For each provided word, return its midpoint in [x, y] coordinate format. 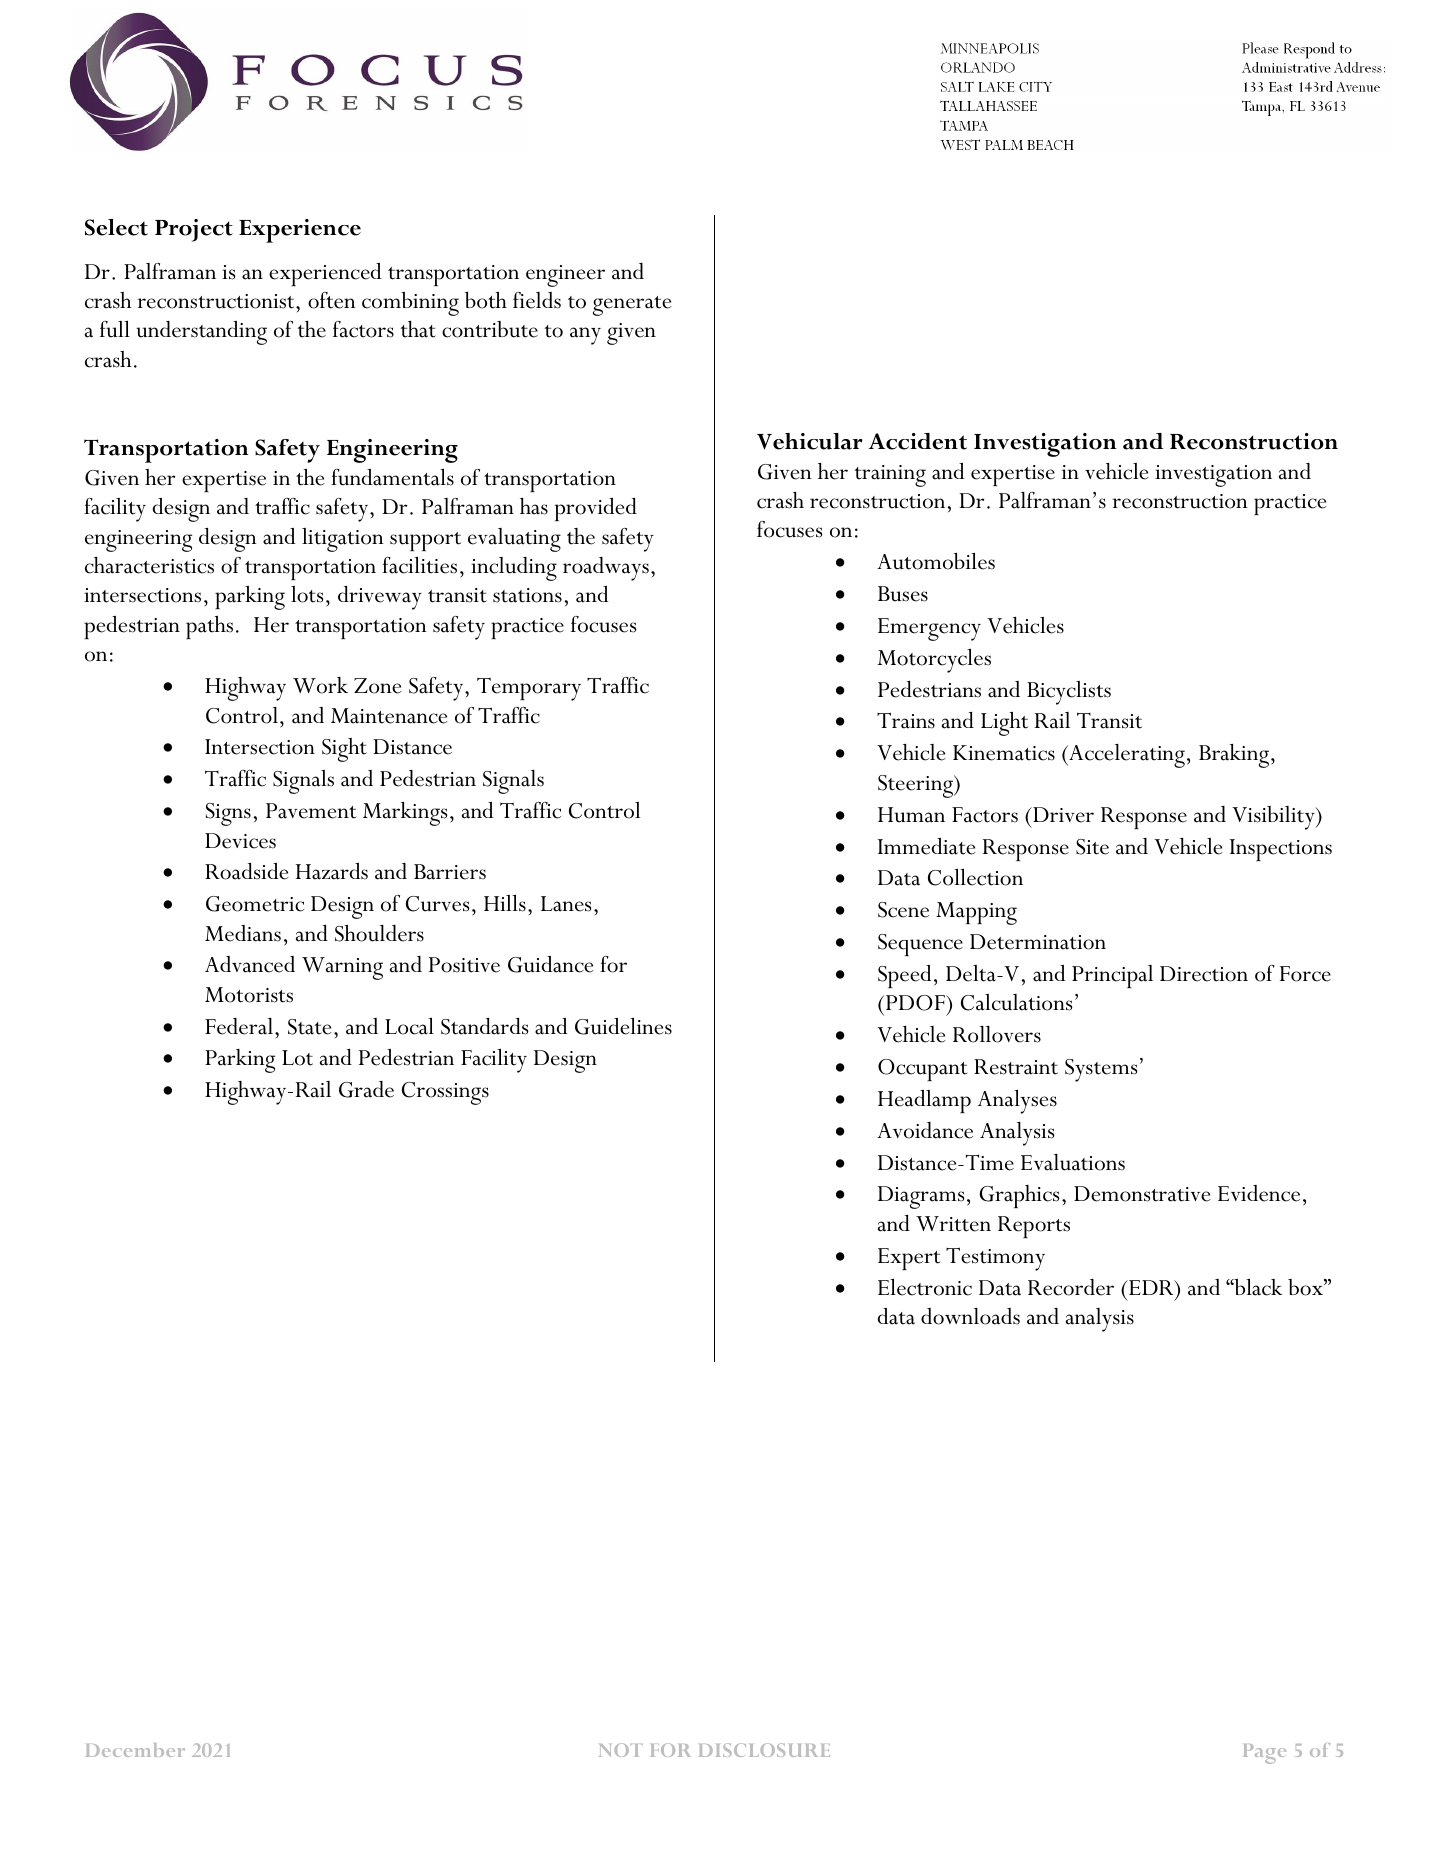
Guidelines [623, 1026]
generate [632, 306]
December [135, 1750]
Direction [1204, 974]
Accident [918, 441]
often [332, 300]
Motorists [249, 995]
